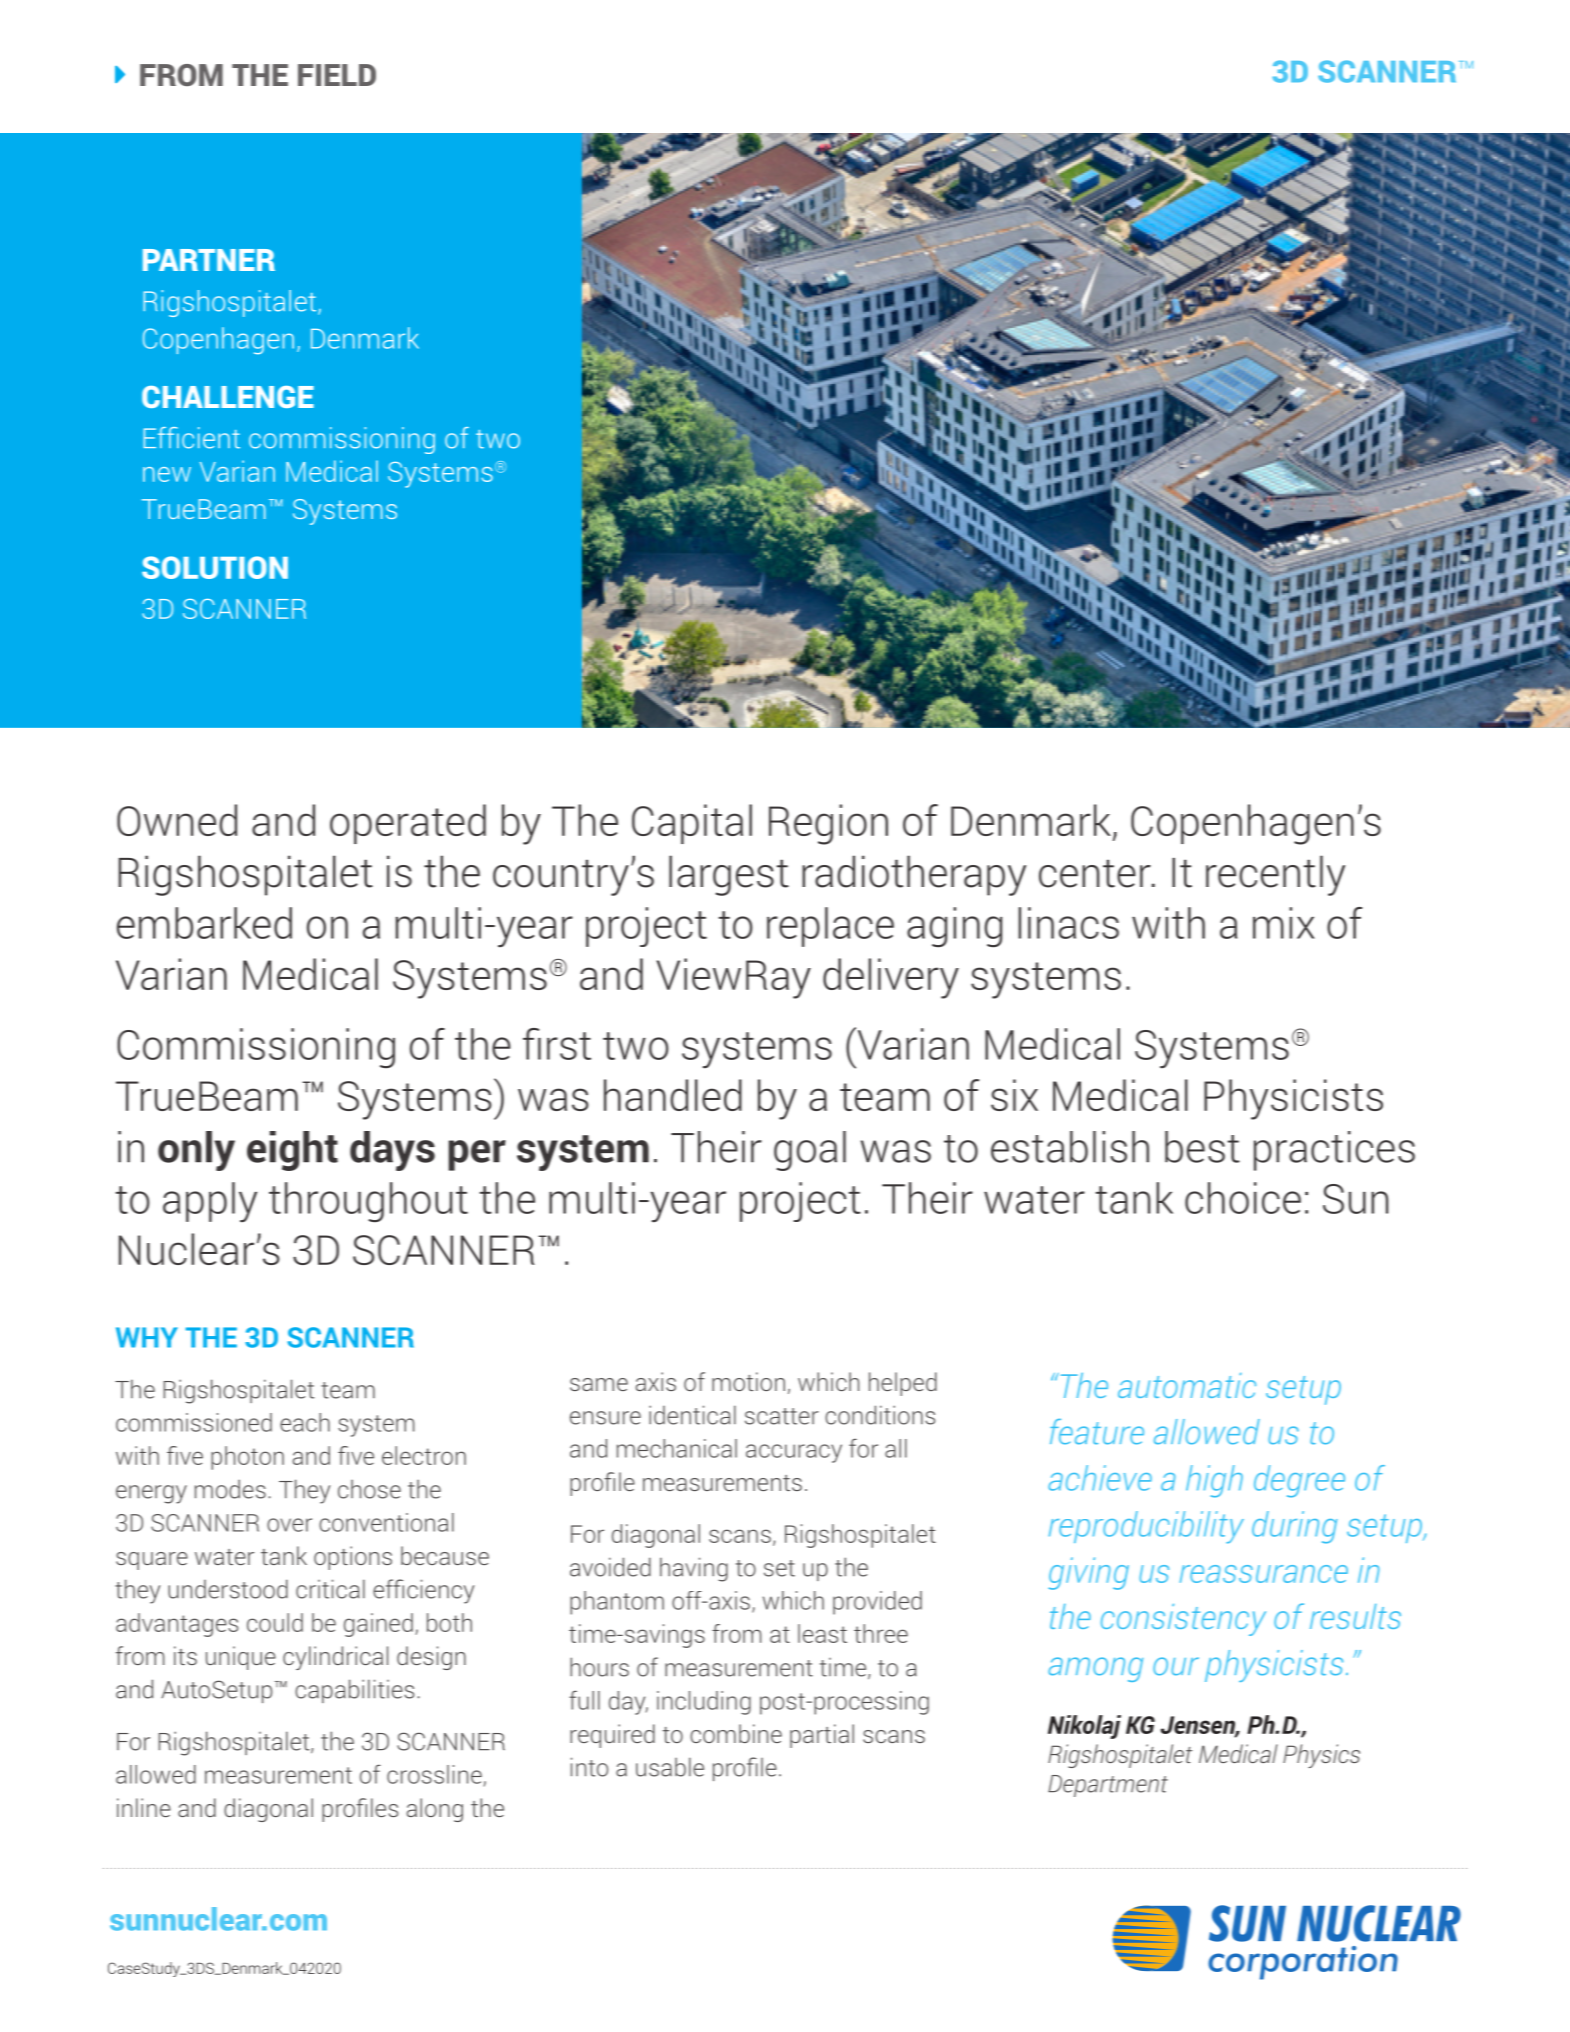  I want to click on recently, so click(1275, 875).
